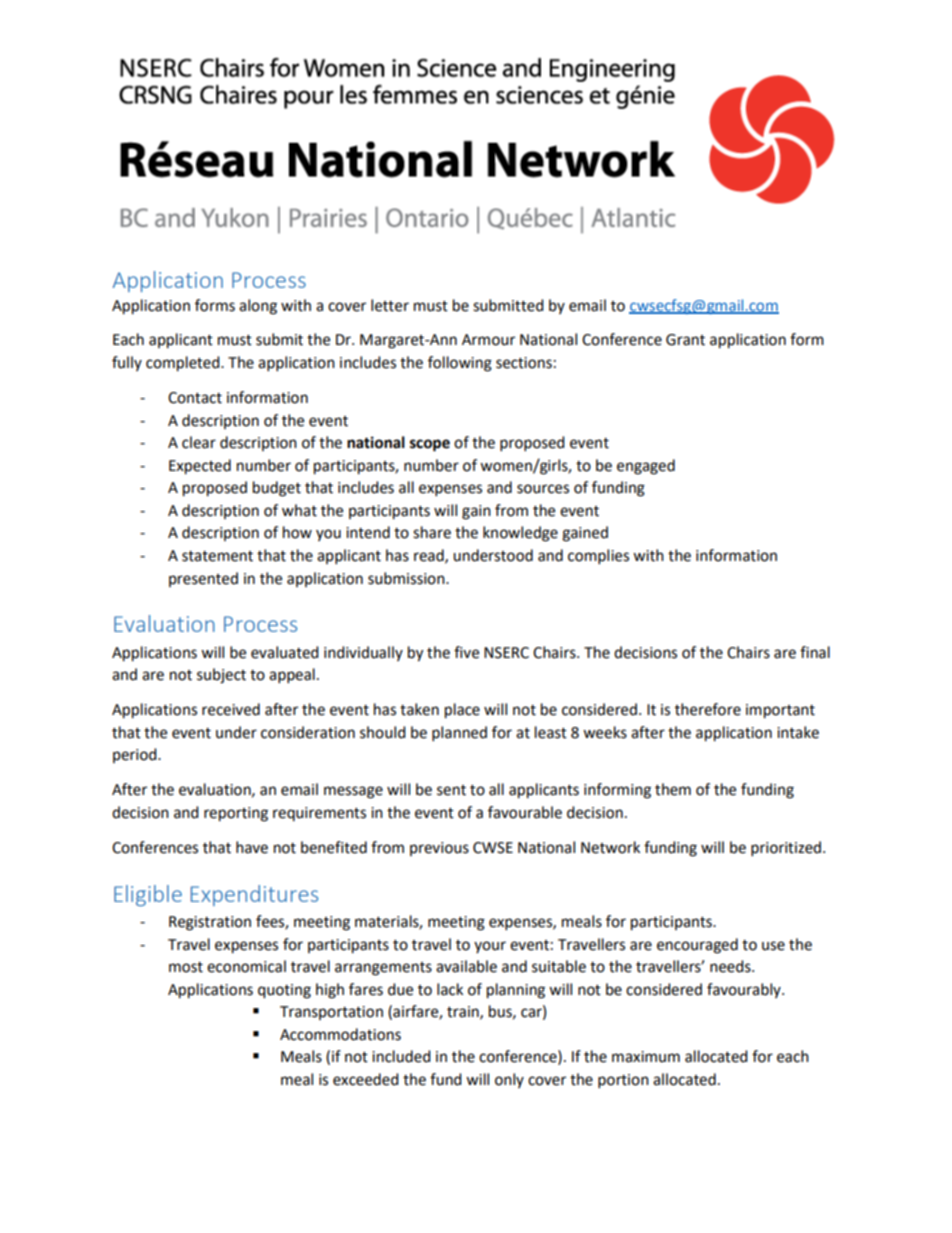 This screenshot has height=1233, width=952. Describe the element at coordinates (673, 789) in the screenshot. I see `them` at that location.
